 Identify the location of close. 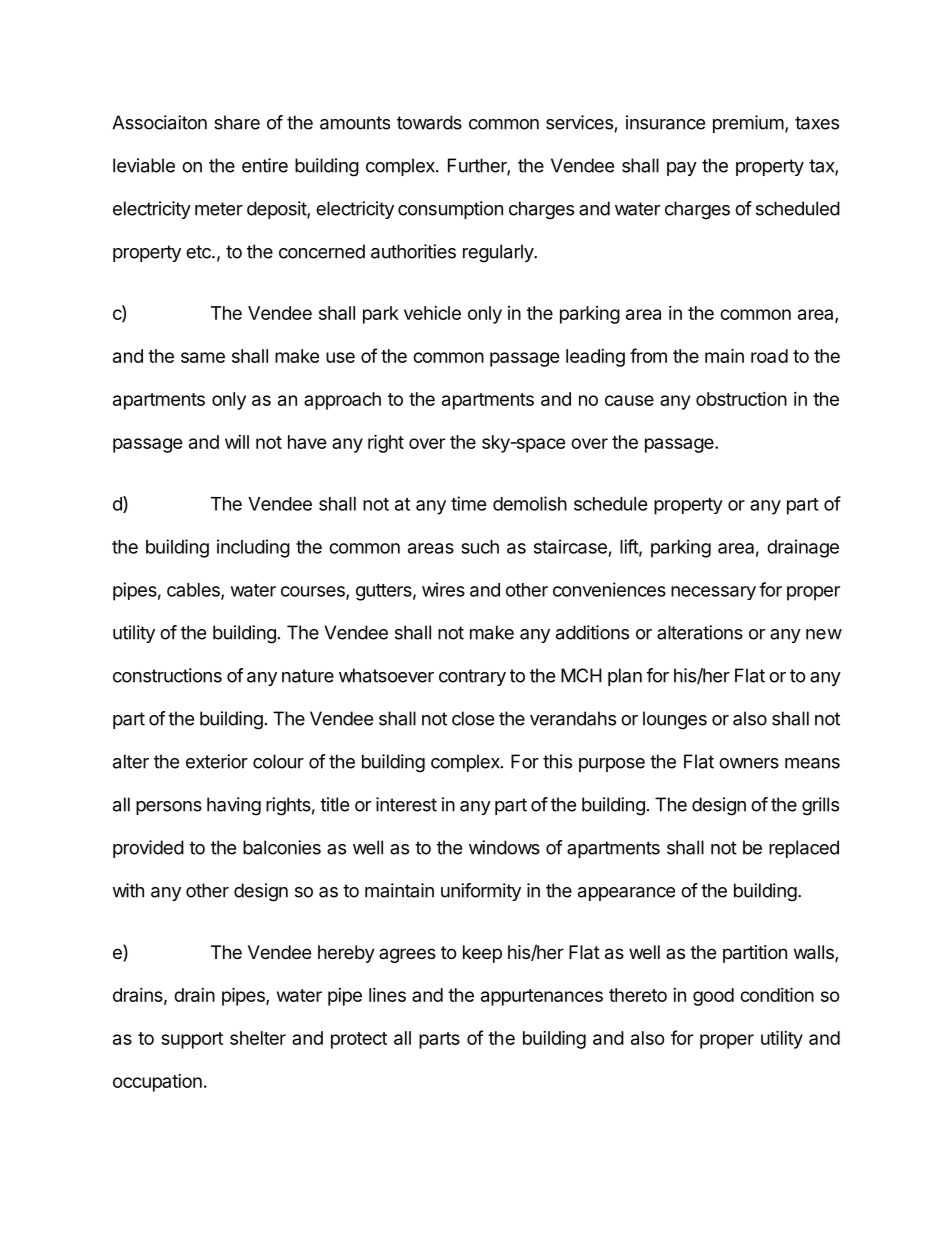
(473, 718).
